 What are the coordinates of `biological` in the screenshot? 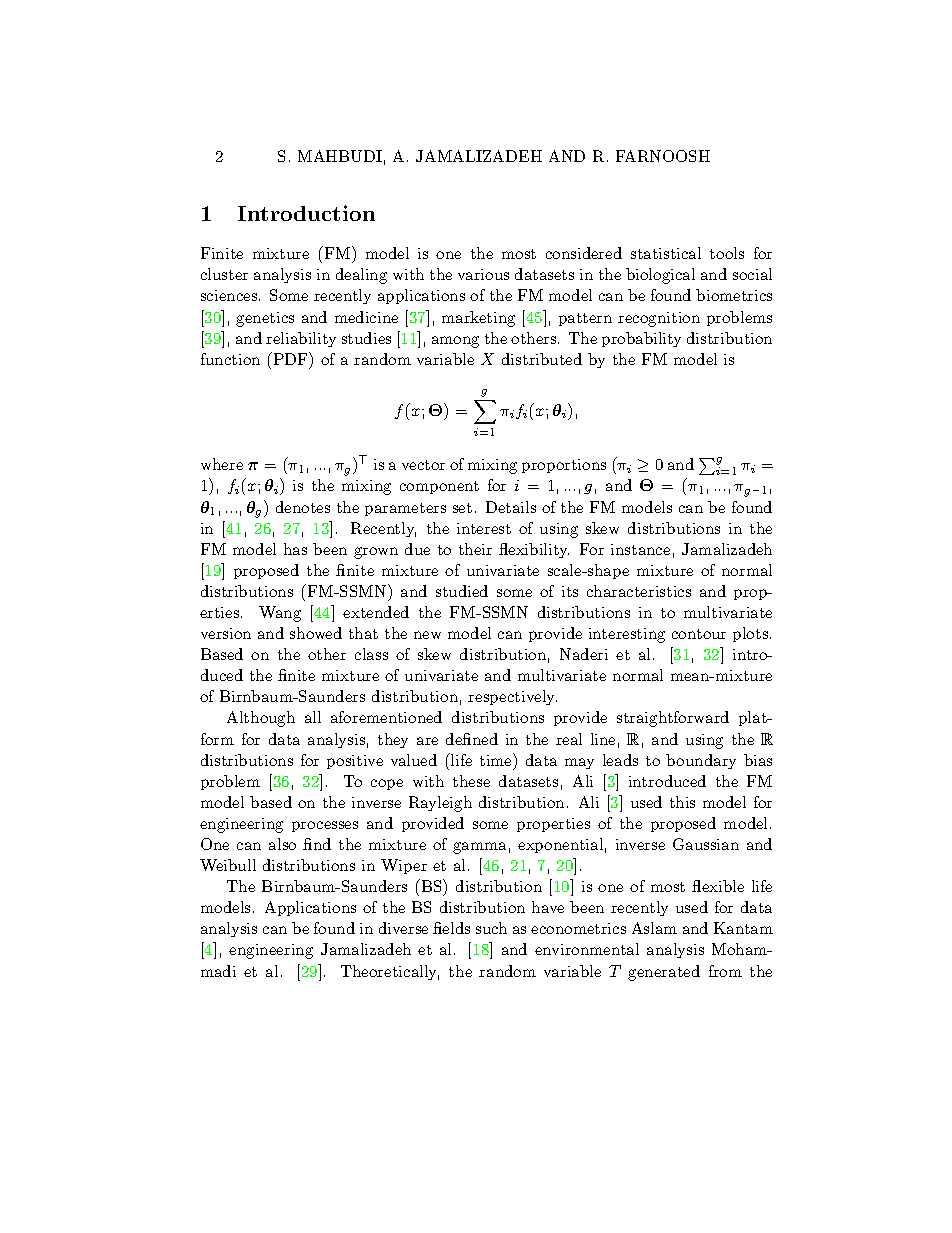 It's located at (660, 276).
